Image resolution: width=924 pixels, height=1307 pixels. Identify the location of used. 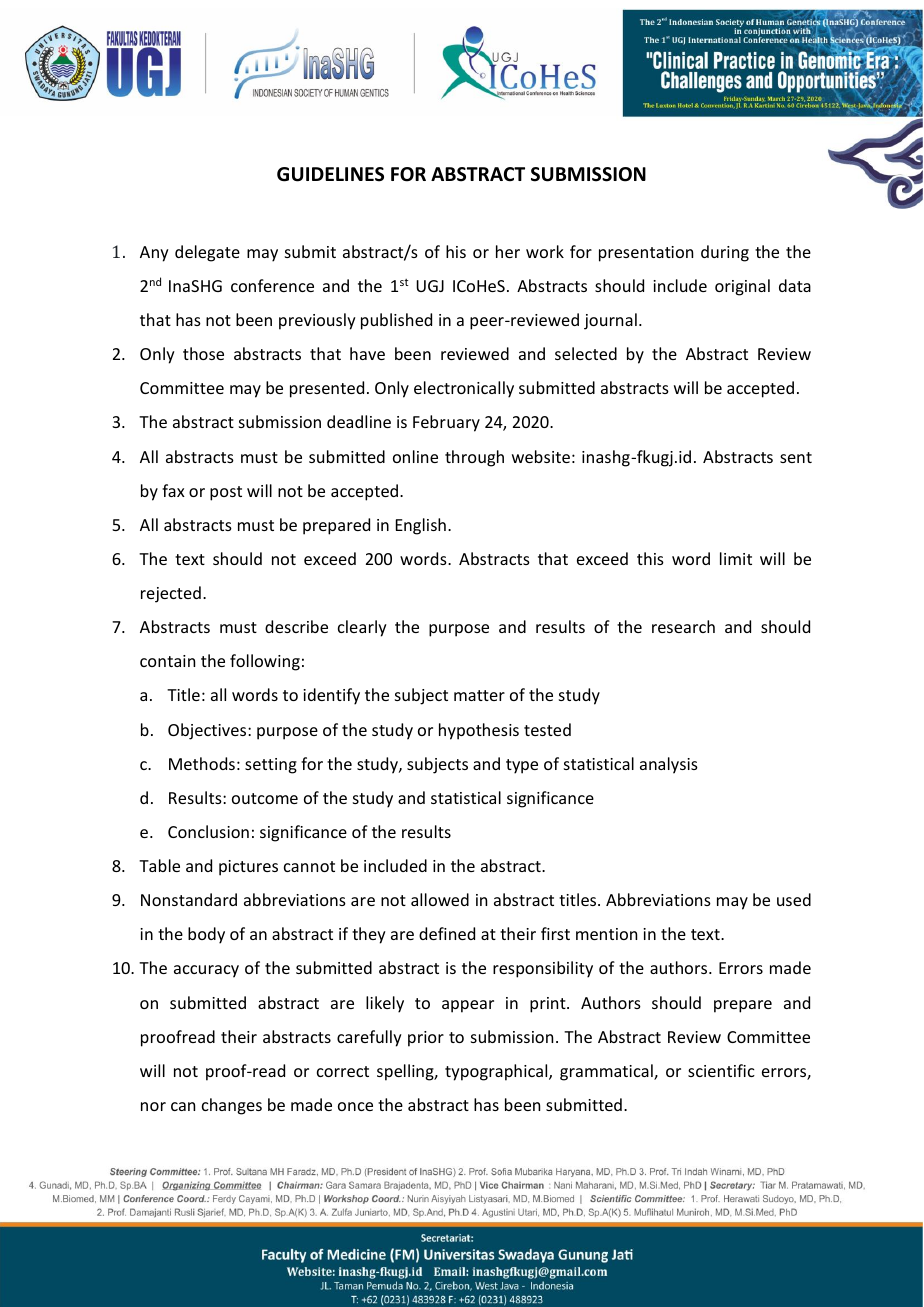
(794, 899).
